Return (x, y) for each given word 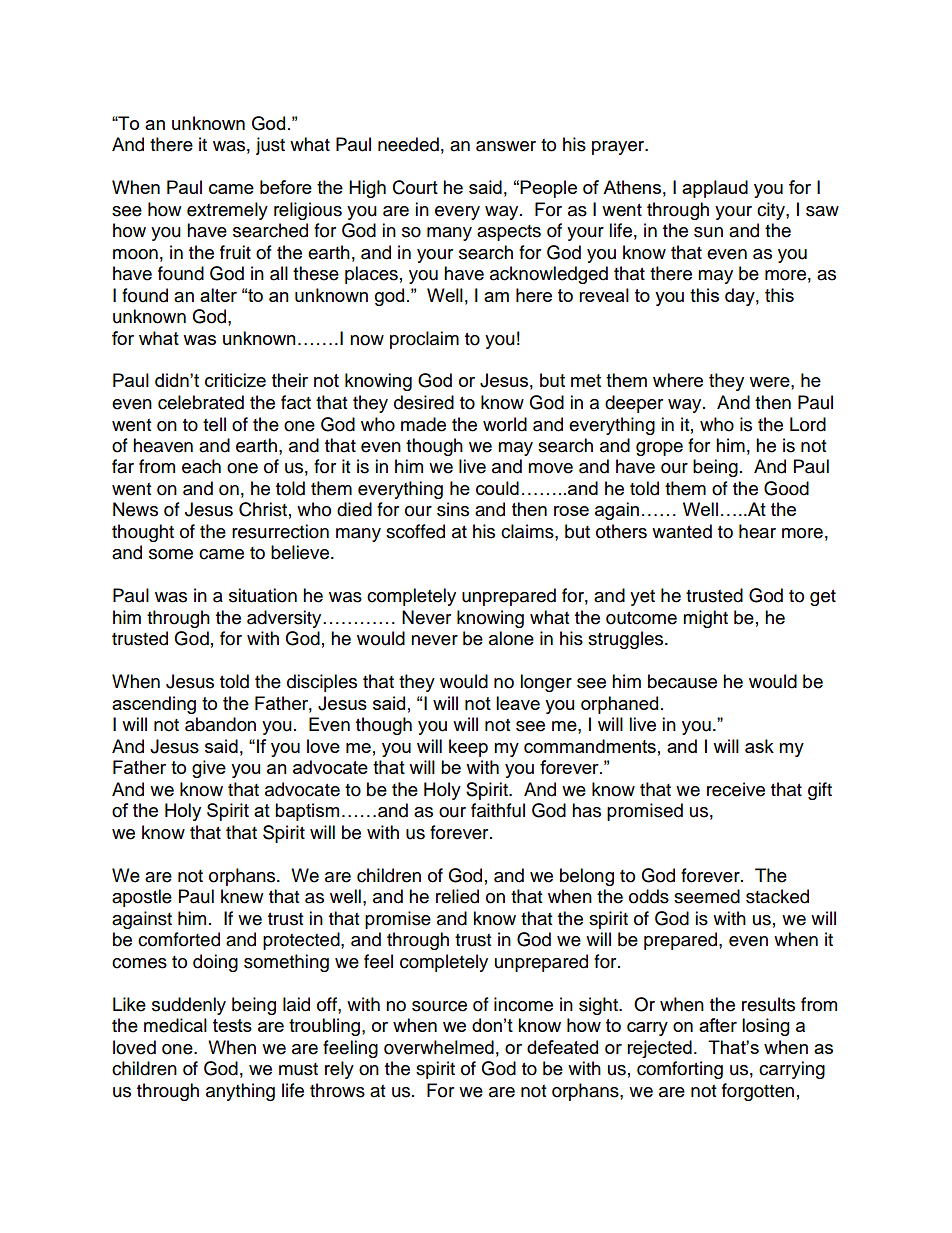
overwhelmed (439, 1047)
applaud (715, 189)
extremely (227, 211)
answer (506, 146)
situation (263, 595)
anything (240, 1092)
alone (511, 638)
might (705, 619)
